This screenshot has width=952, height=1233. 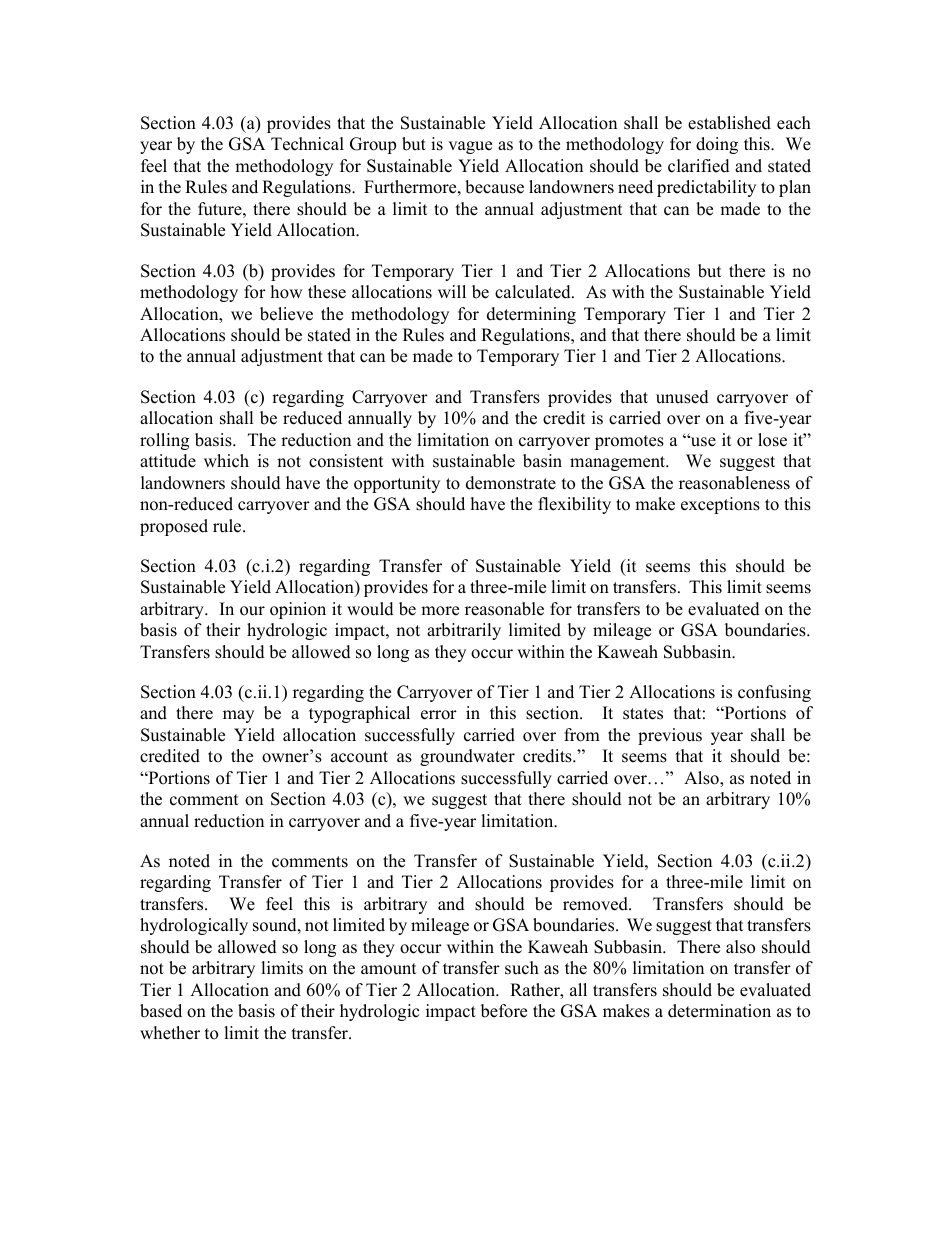 I want to click on vague, so click(x=470, y=147).
